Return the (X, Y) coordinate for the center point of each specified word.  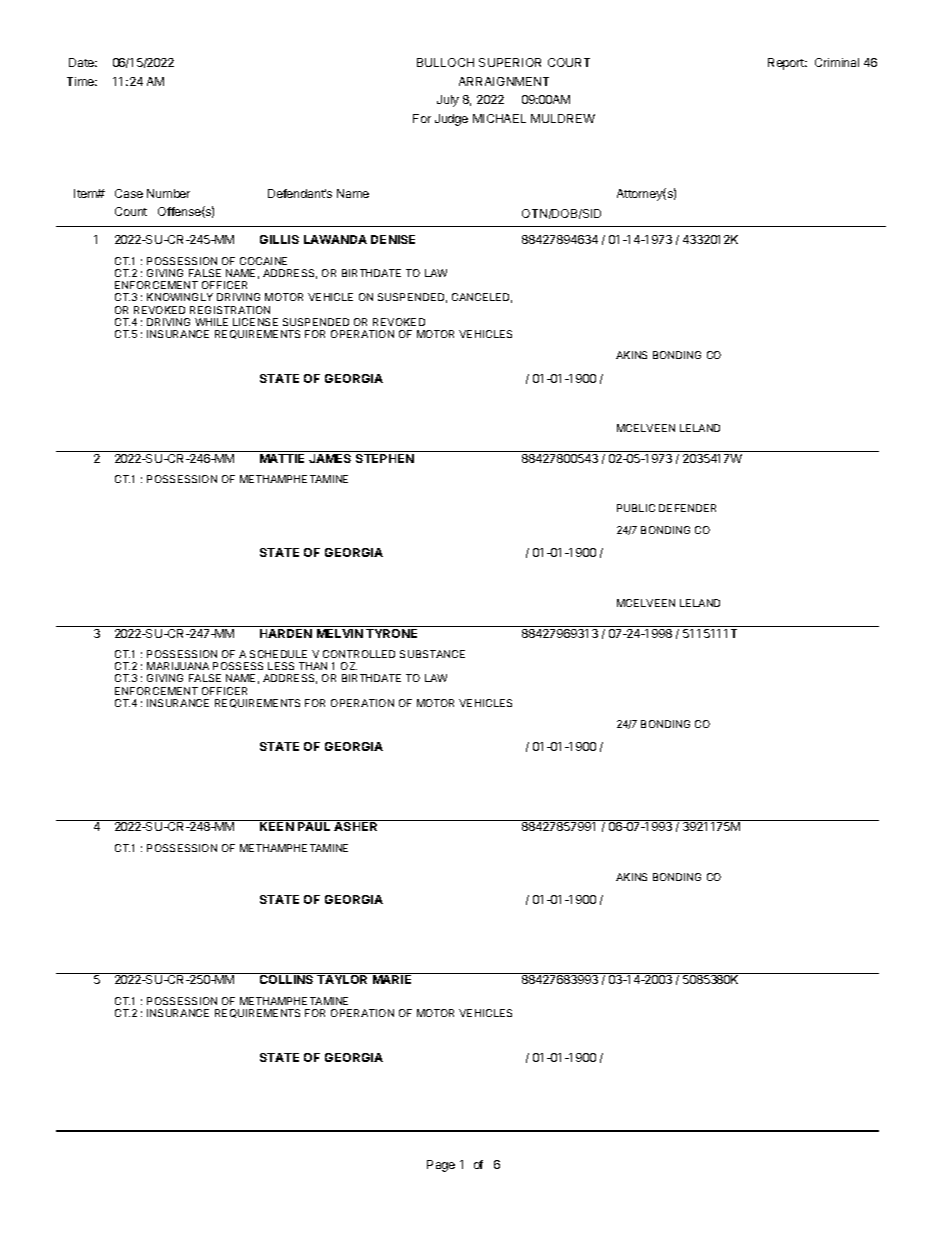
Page (441, 1166)
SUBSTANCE (432, 654)
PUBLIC (636, 508)
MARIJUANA (178, 666)
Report (787, 64)
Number (168, 193)
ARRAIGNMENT (504, 81)
